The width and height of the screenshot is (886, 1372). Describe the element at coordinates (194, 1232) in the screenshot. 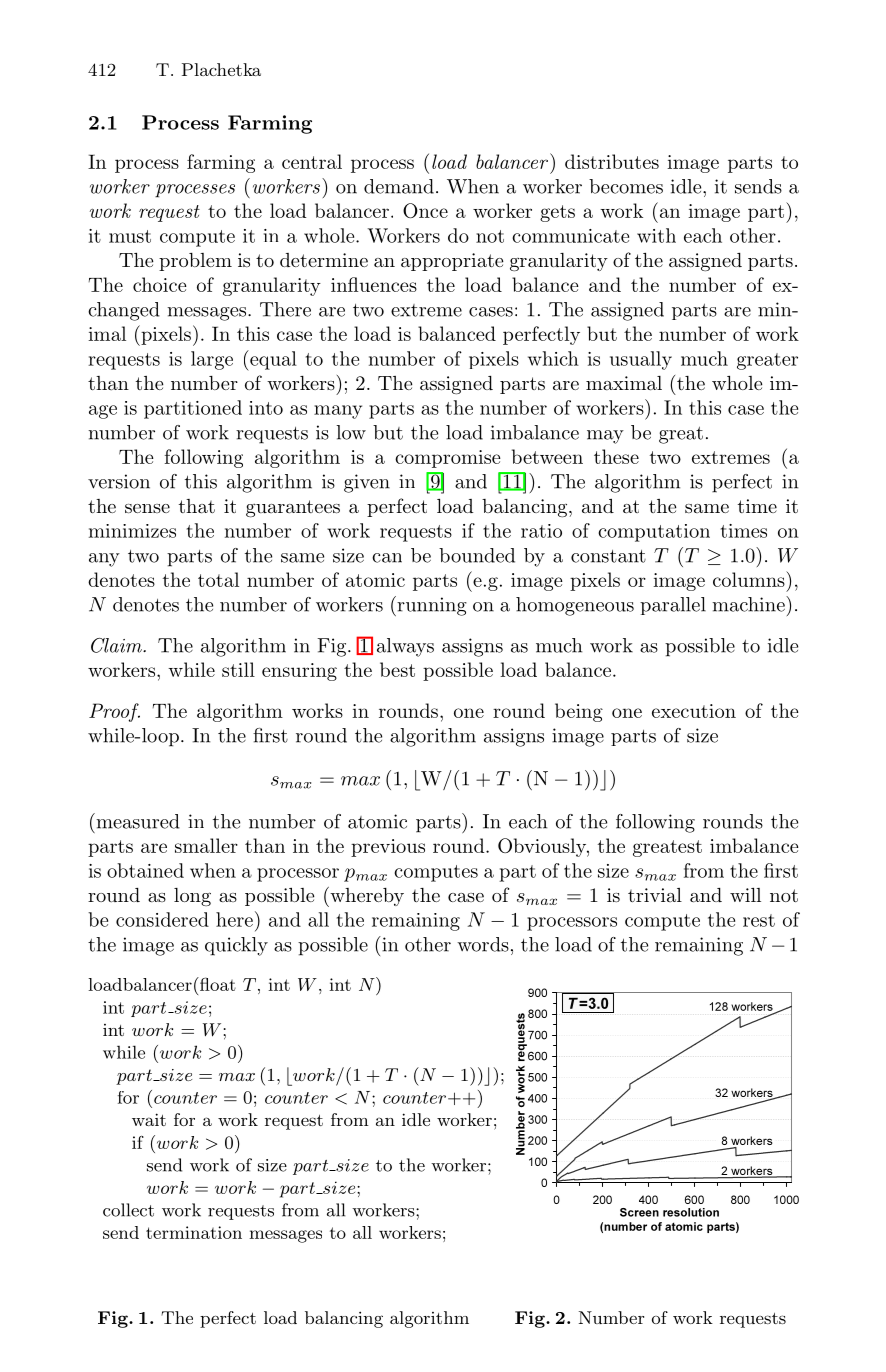

I see `termination` at that location.
